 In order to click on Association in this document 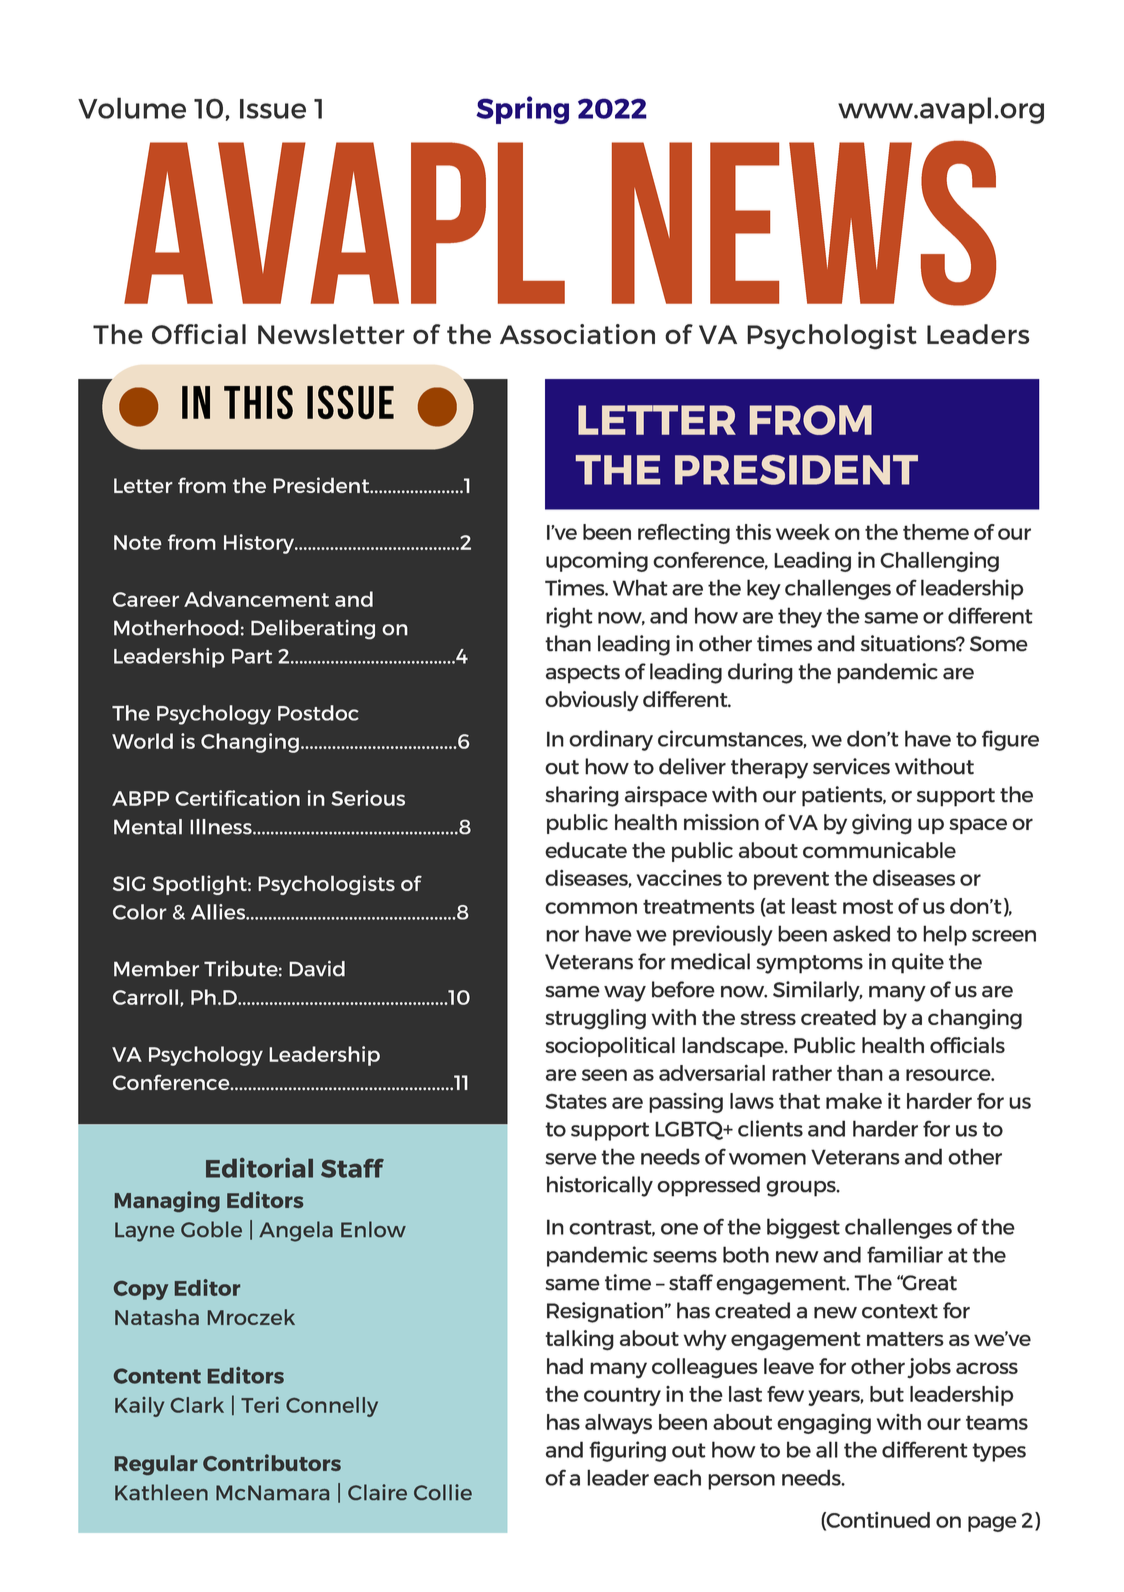, I will do `click(577, 334)`.
